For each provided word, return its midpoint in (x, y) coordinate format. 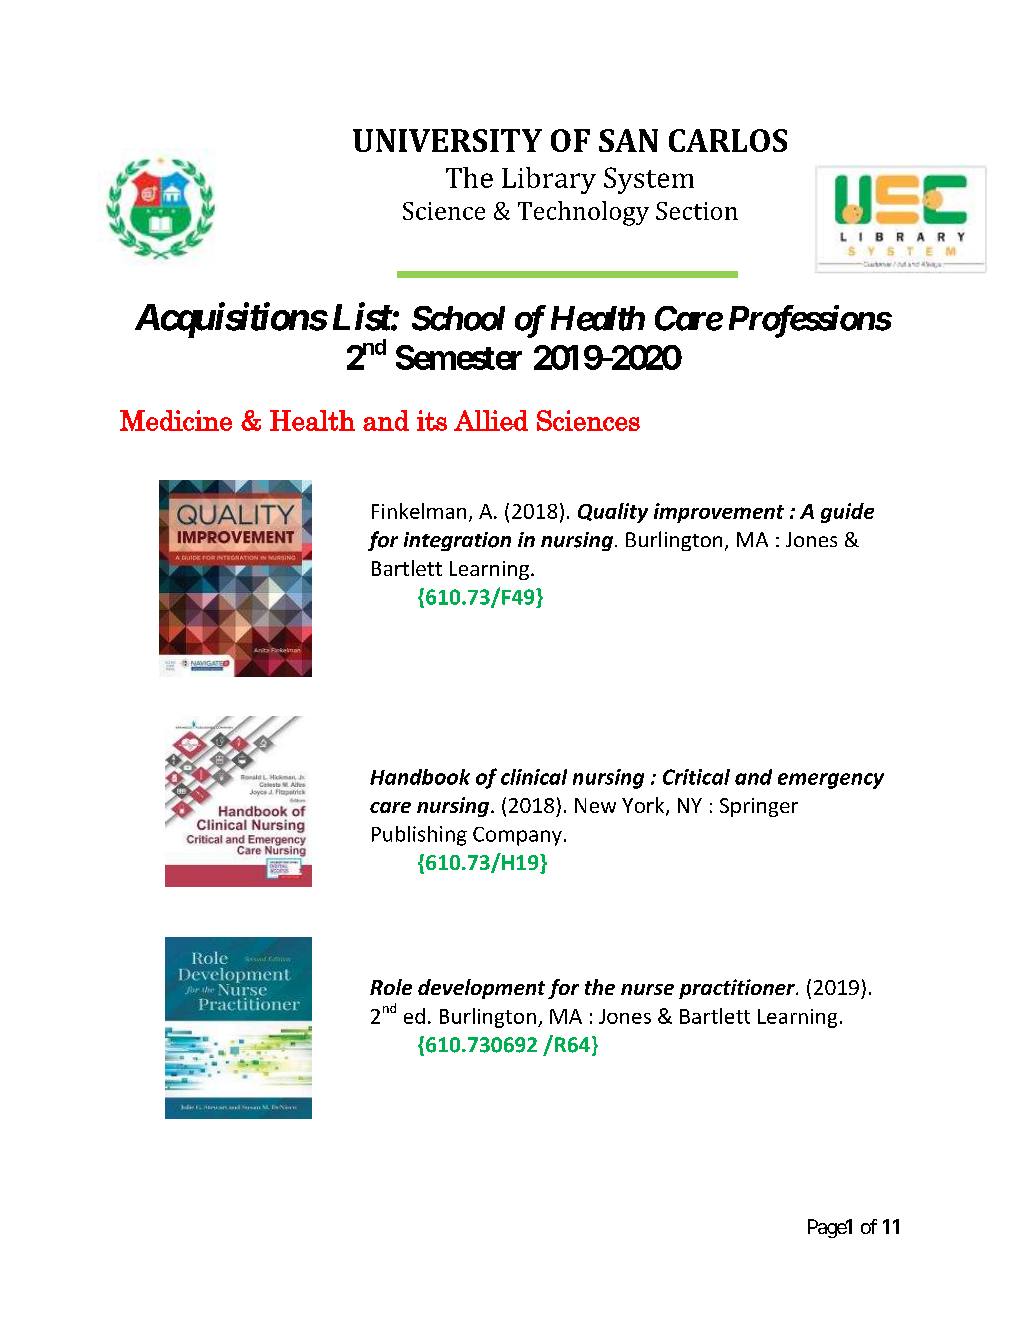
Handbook (420, 777)
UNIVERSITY (447, 140)
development (481, 989)
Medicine (176, 420)
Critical (696, 777)
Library (549, 180)
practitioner (738, 989)
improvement (719, 513)
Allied (491, 420)
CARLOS (728, 140)
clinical (534, 777)
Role (391, 987)
